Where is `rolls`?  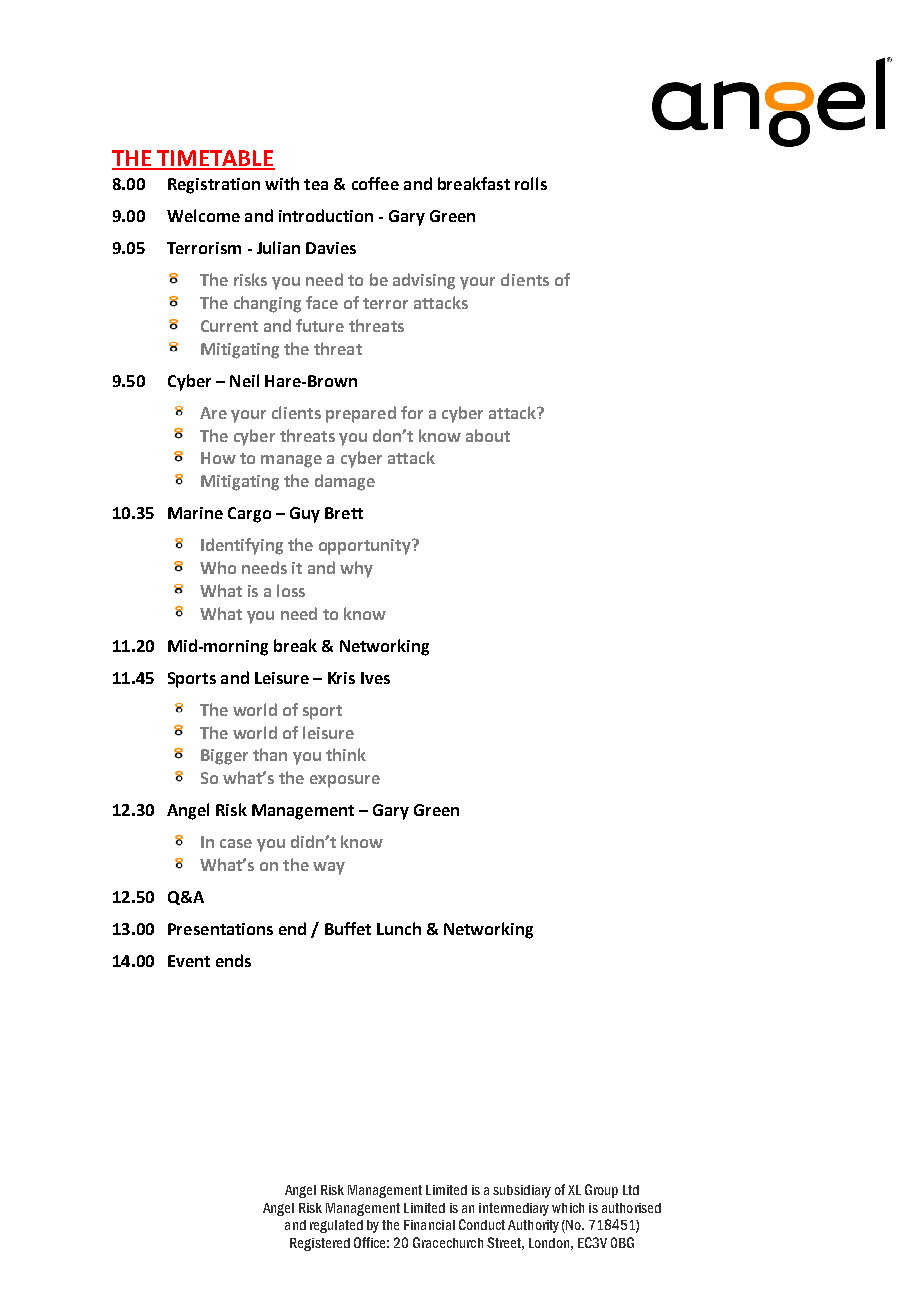 rolls is located at coordinates (531, 183).
